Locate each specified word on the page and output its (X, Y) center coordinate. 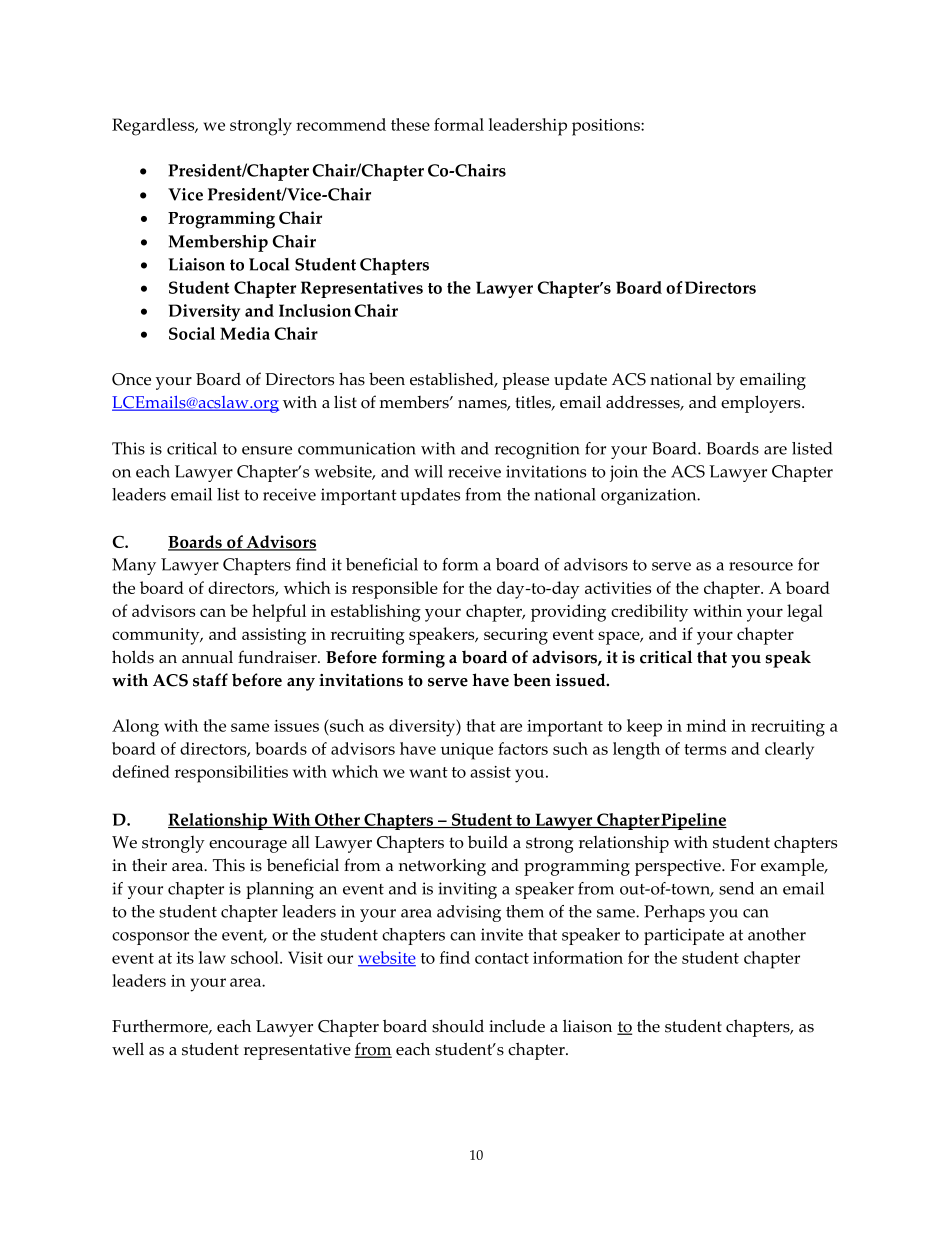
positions (607, 127)
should (458, 1026)
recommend (341, 124)
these (410, 124)
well (128, 1049)
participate (684, 936)
